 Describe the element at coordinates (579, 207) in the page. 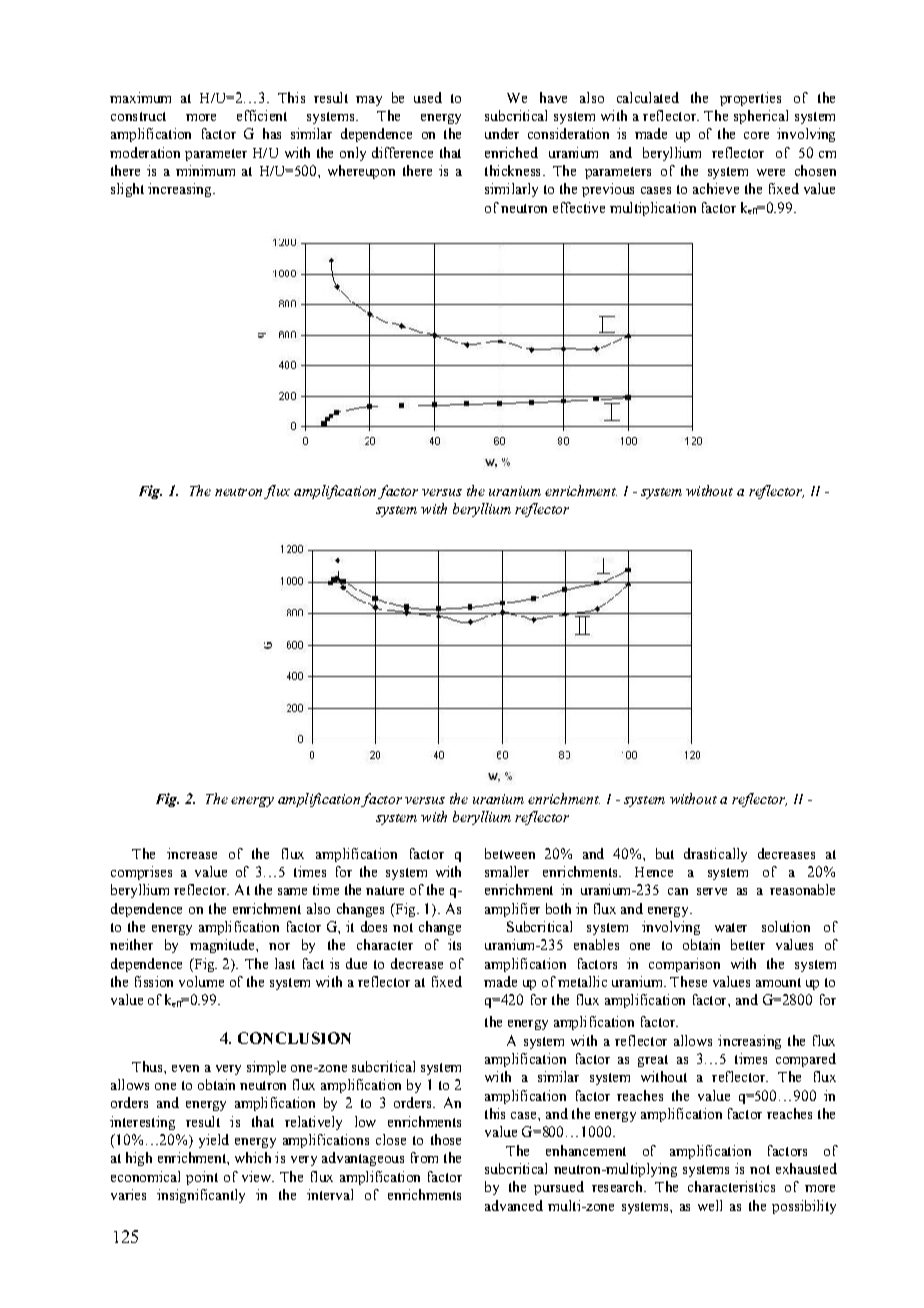

I see `effective` at that location.
